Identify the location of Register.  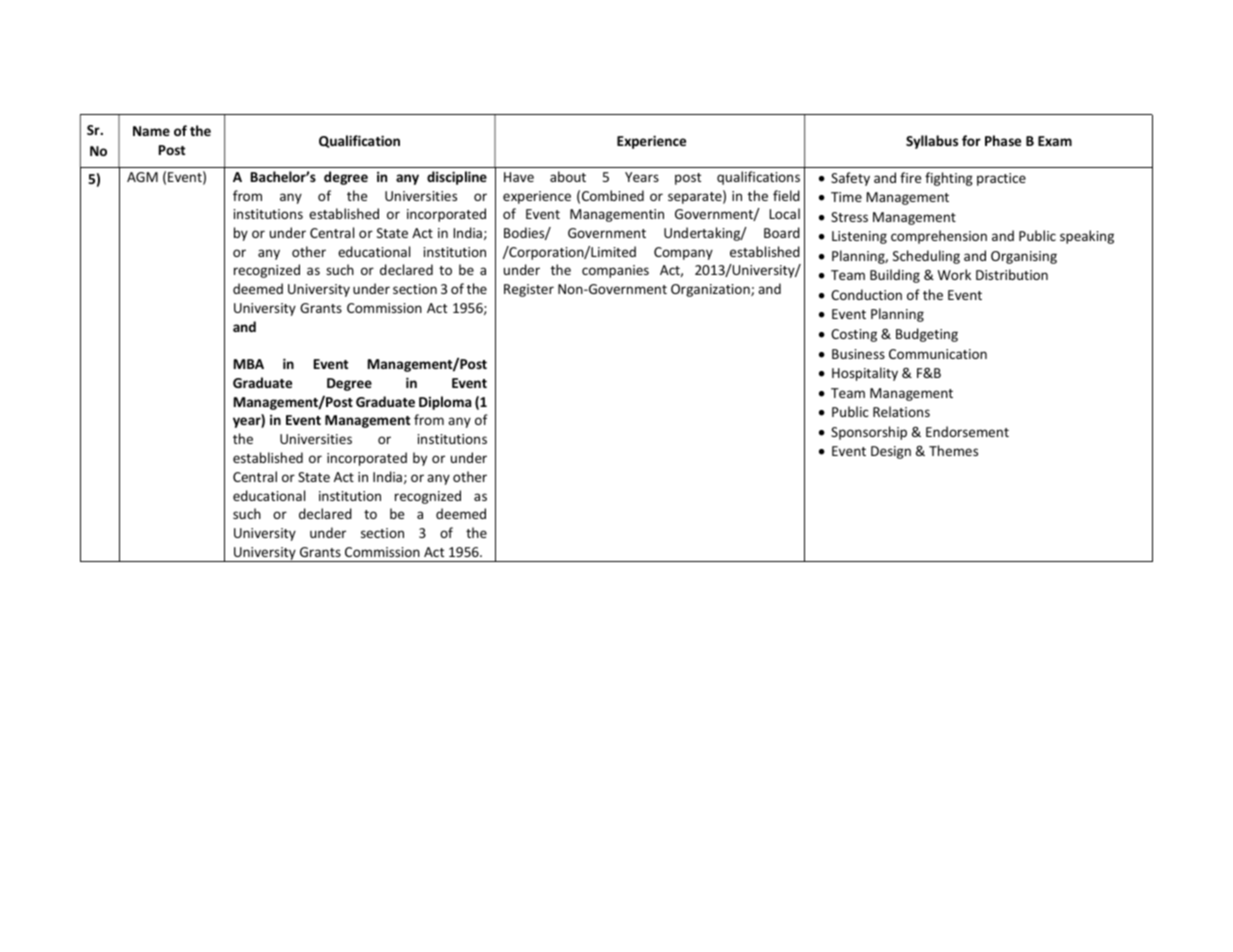
(529, 290).
